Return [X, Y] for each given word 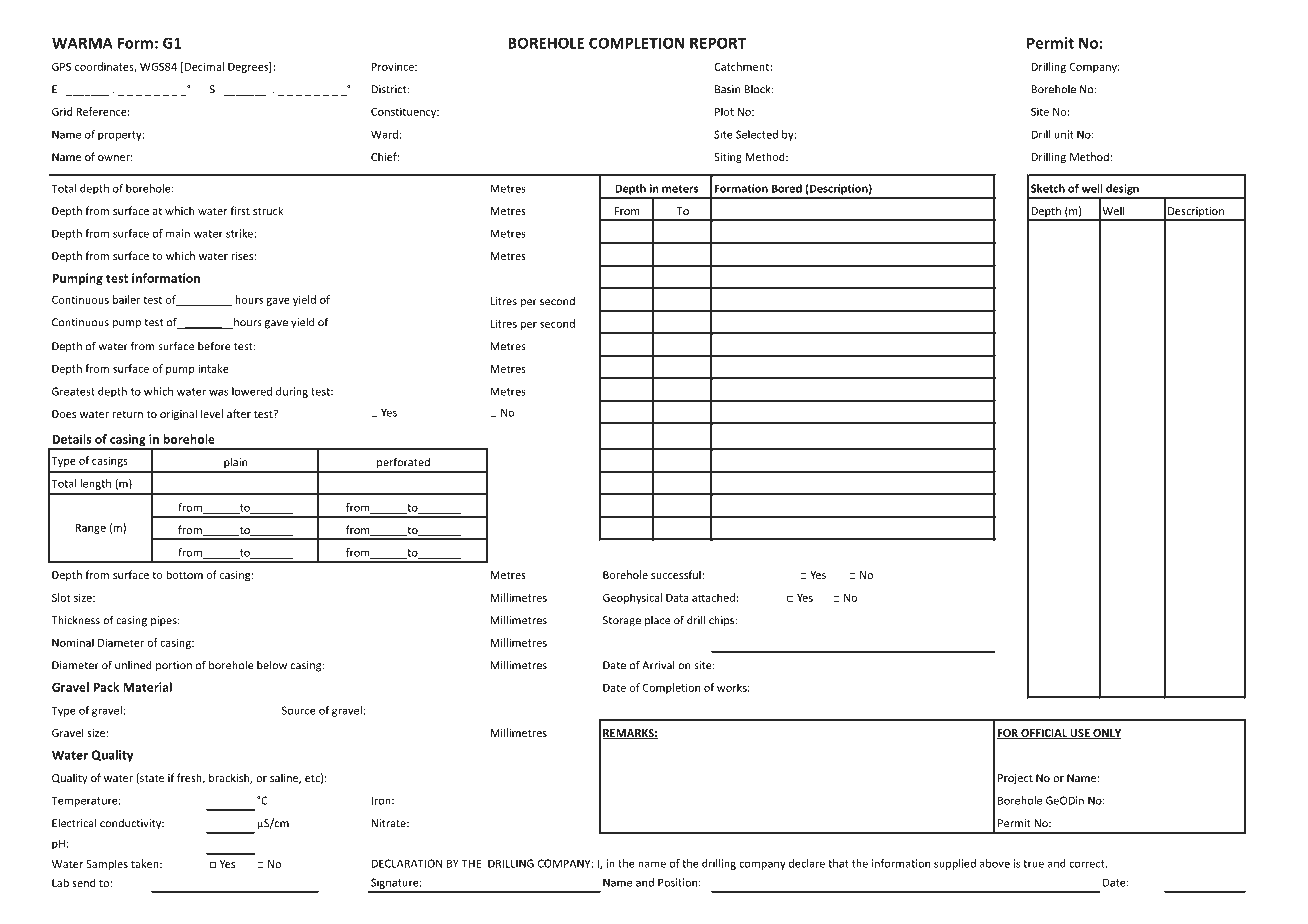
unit [1064, 134]
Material [147, 687]
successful [677, 574]
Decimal [204, 66]
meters [680, 189]
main [178, 233]
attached [713, 597]
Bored [787, 188]
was [218, 392]
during [292, 392]
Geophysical [632, 598]
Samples [107, 864]
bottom [184, 574]
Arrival [658, 665]
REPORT [718, 43]
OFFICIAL [1044, 734]
